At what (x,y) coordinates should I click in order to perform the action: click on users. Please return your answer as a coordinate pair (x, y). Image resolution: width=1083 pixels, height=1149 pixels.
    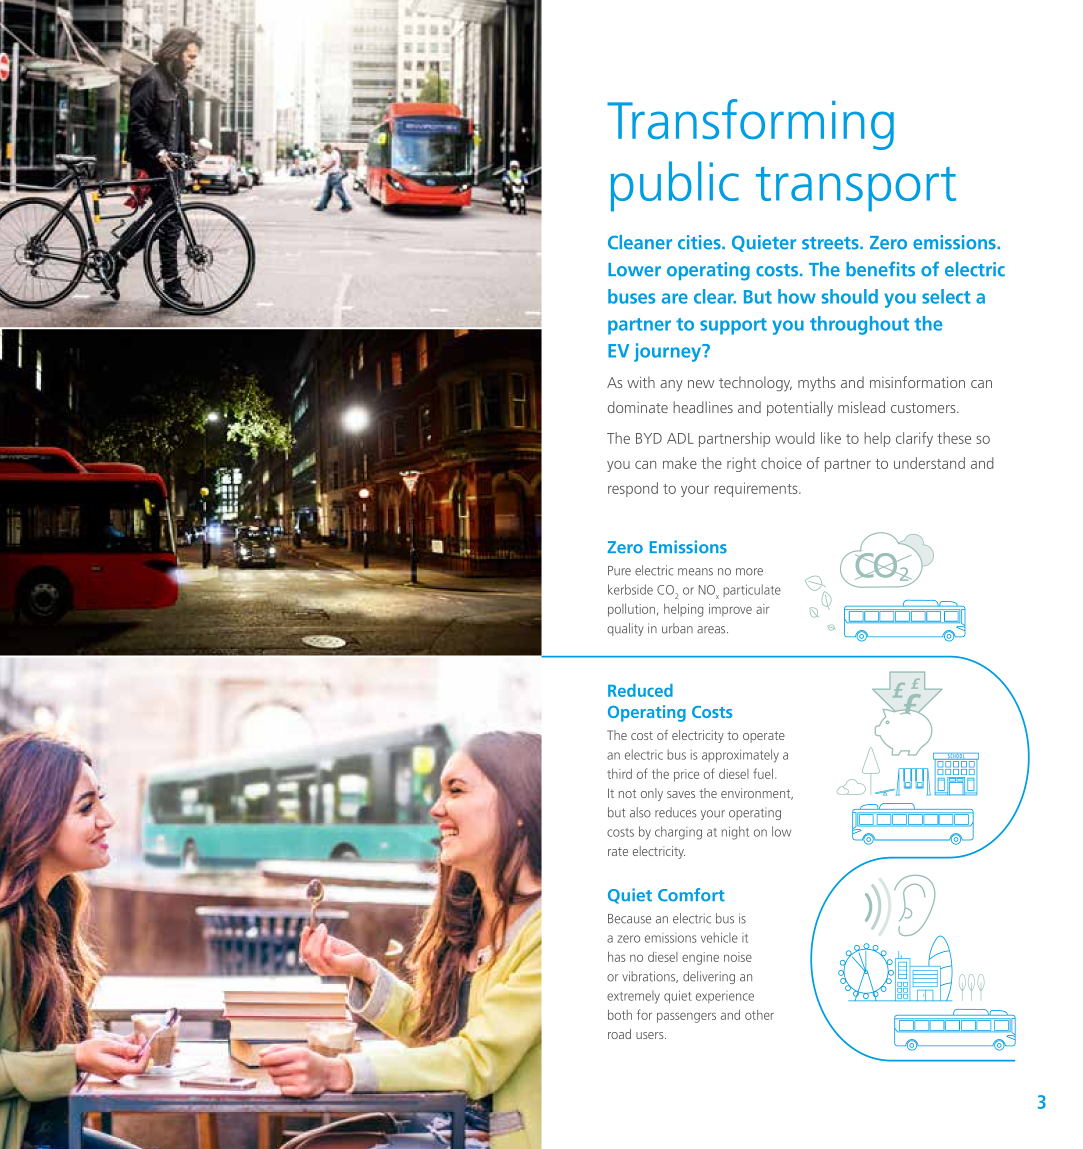
    Looking at the image, I should click on (651, 1035).
